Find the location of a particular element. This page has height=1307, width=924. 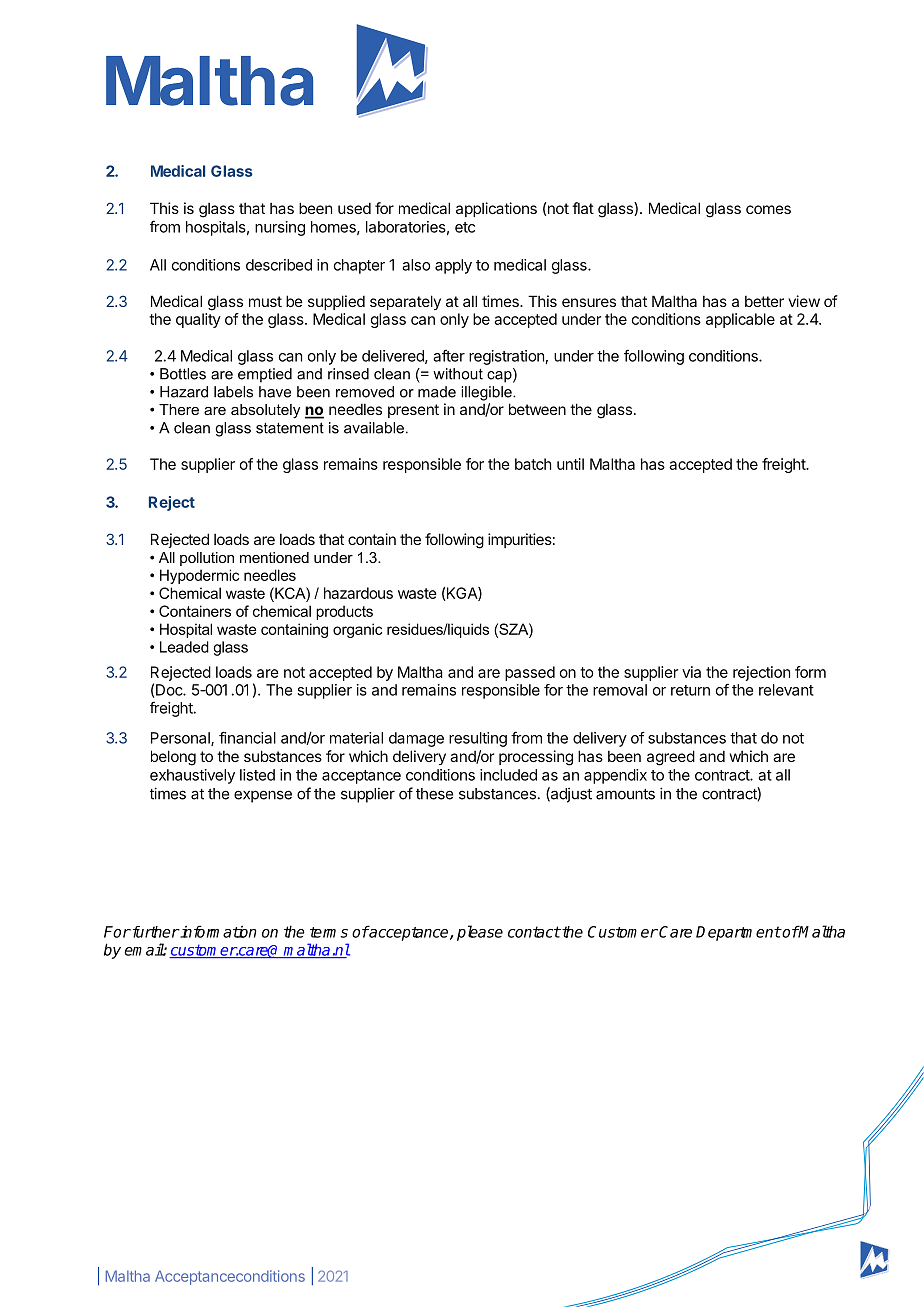

Department is located at coordinates (738, 933).
